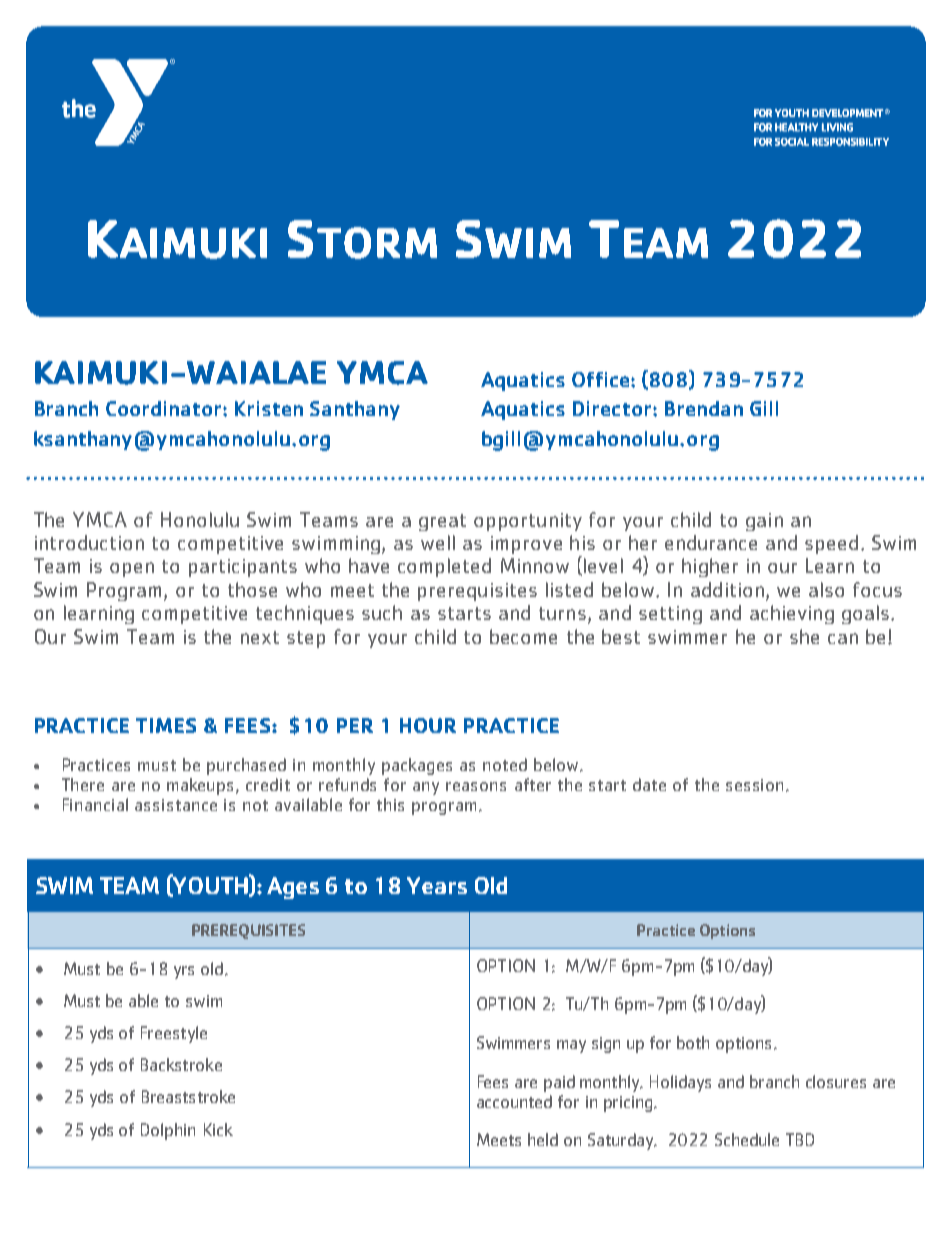 The image size is (952, 1233). I want to click on Office, so click(602, 379).
